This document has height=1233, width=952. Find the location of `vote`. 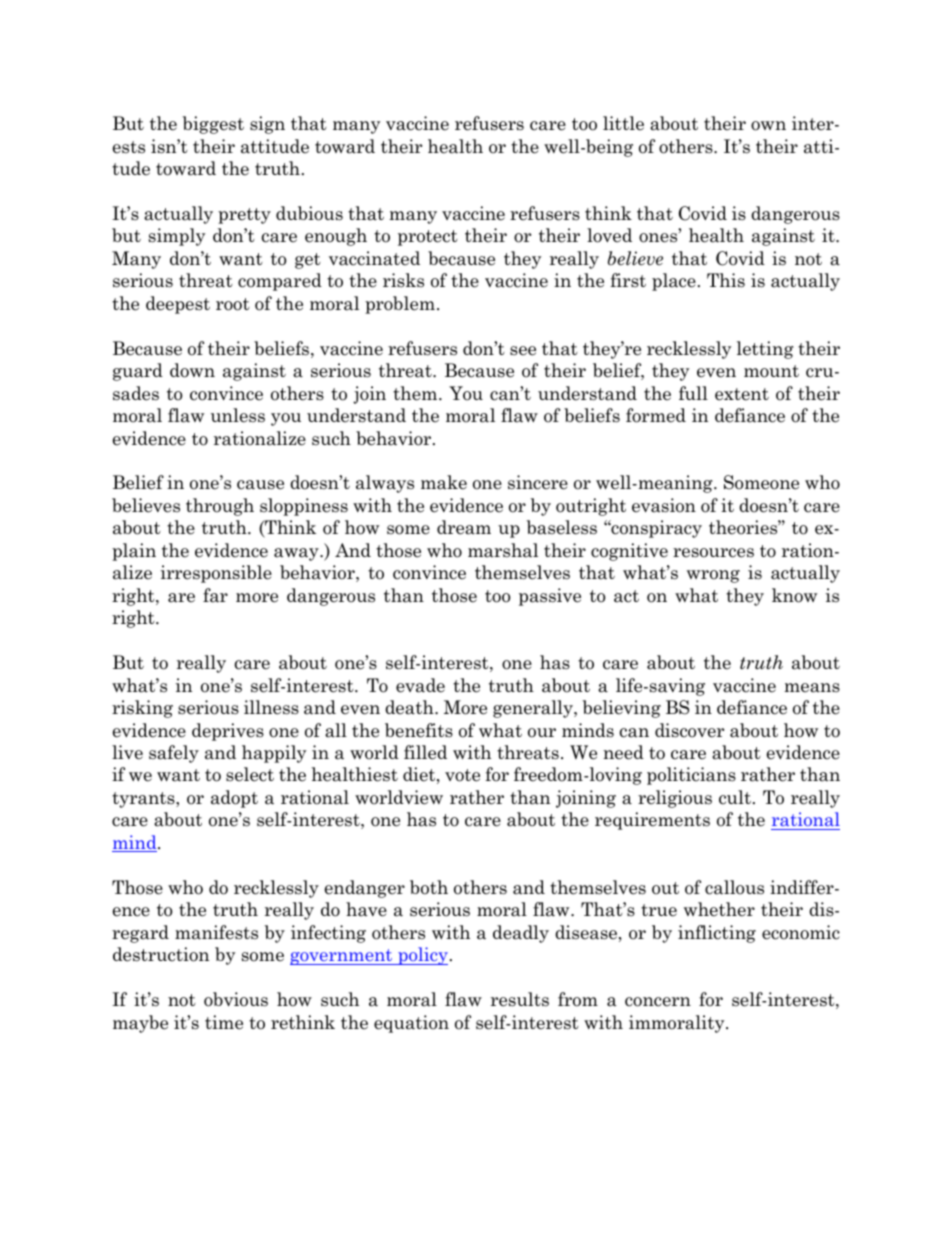

vote is located at coordinates (462, 775).
